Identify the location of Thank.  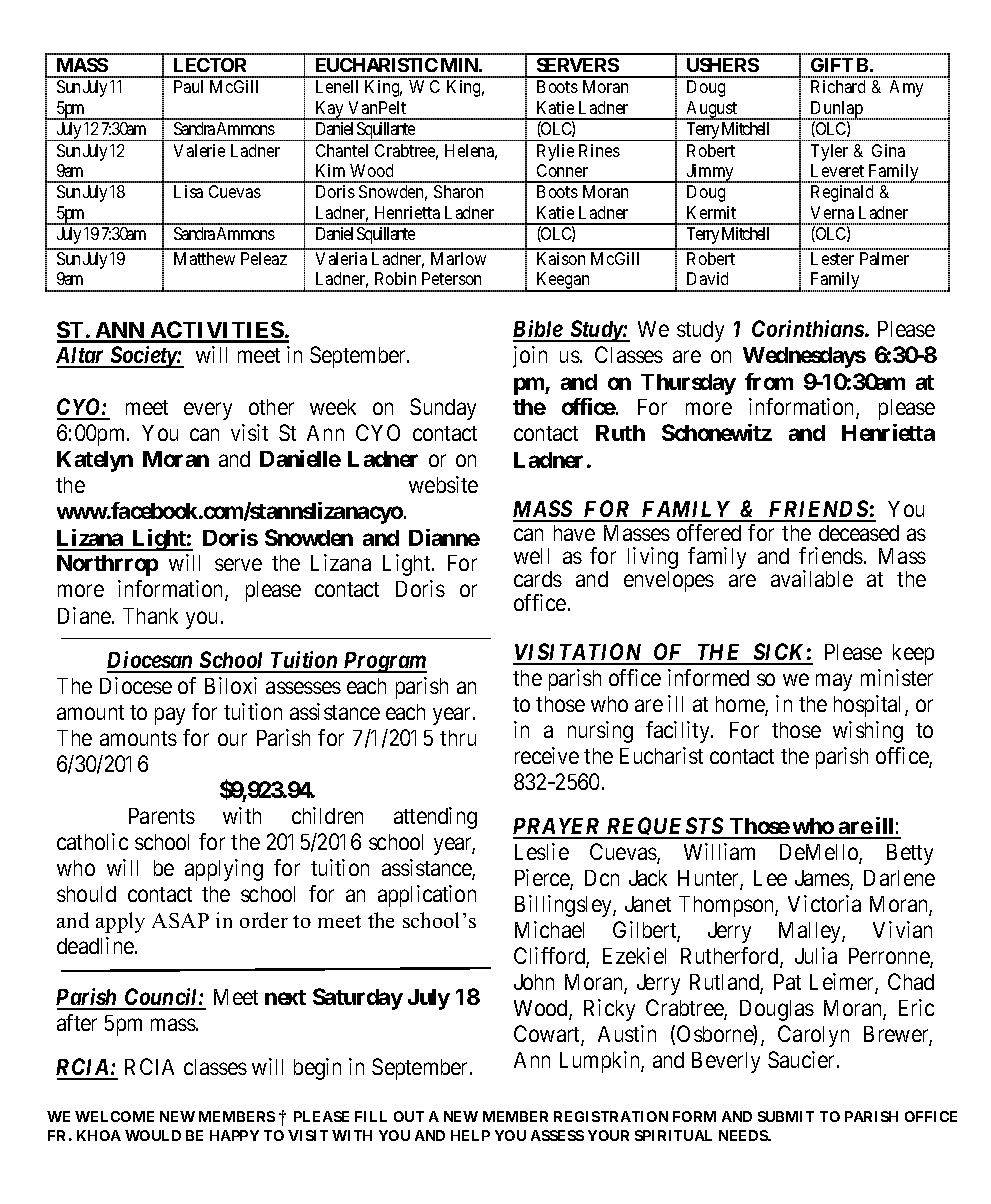
(150, 616).
